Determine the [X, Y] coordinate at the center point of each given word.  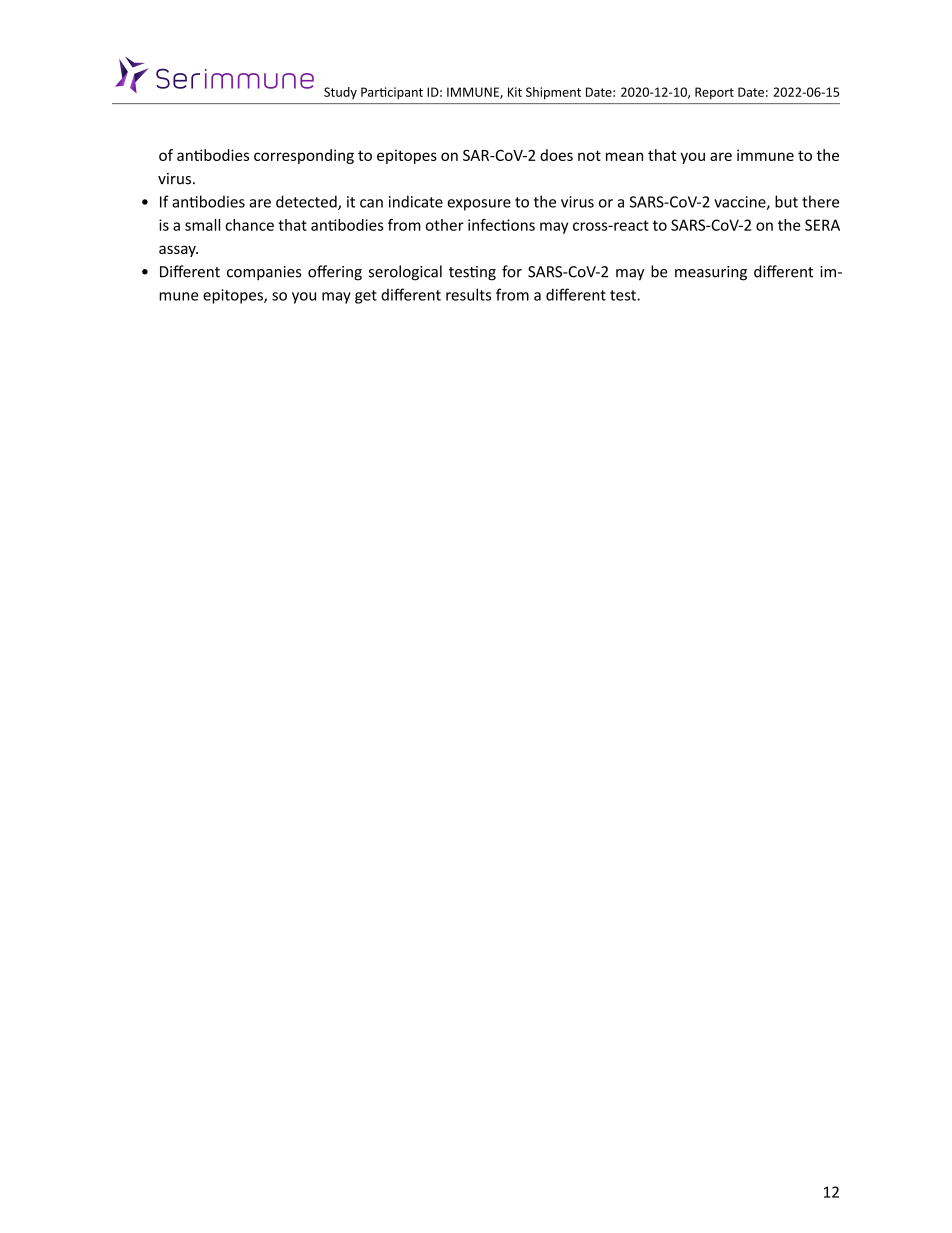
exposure [479, 205]
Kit [515, 92]
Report [714, 93]
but [786, 201]
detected [307, 202]
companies [264, 273]
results [468, 294]
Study [340, 93]
